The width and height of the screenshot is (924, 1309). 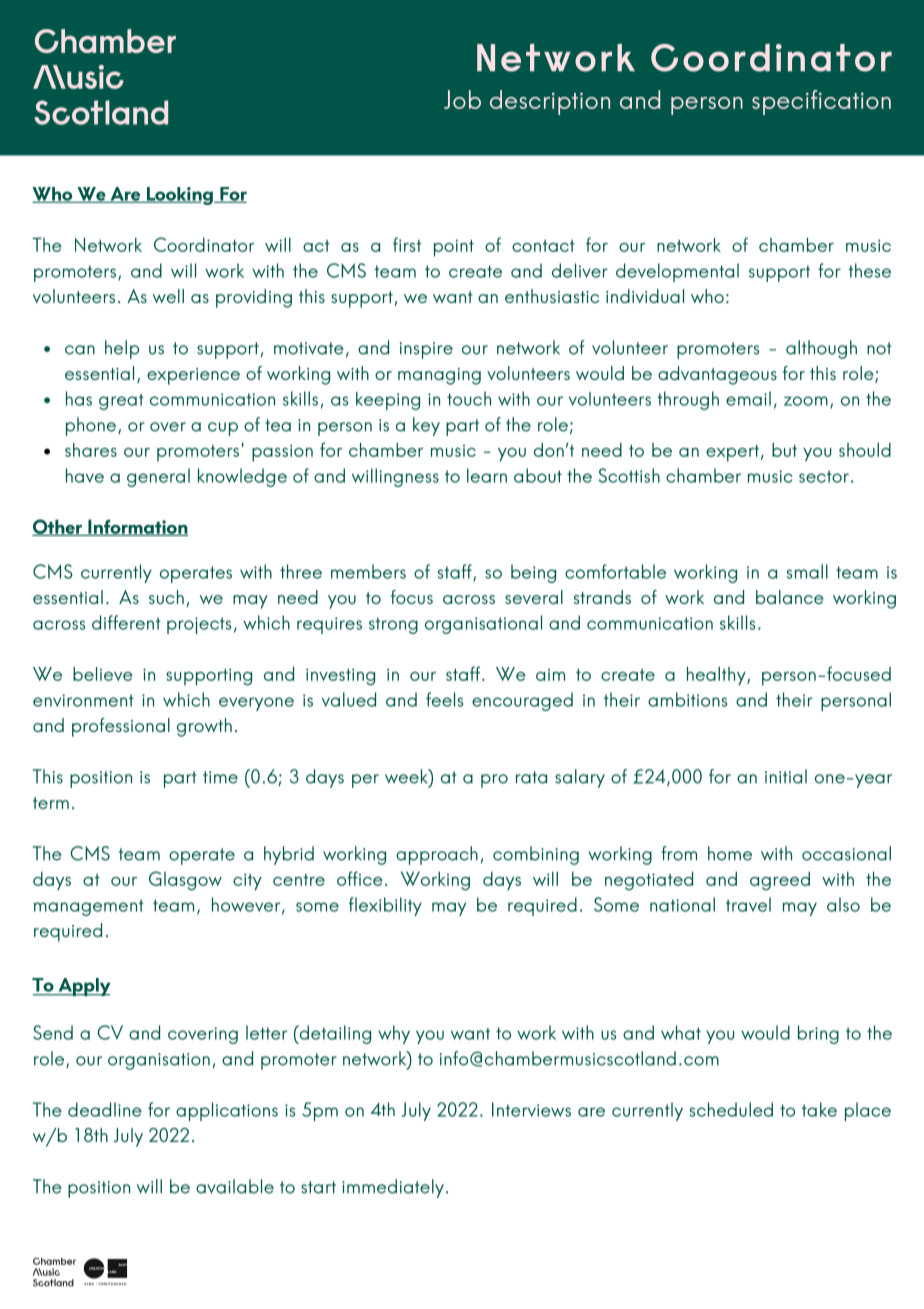 What do you see at coordinates (819, 1109) in the screenshot?
I see `take` at bounding box center [819, 1109].
